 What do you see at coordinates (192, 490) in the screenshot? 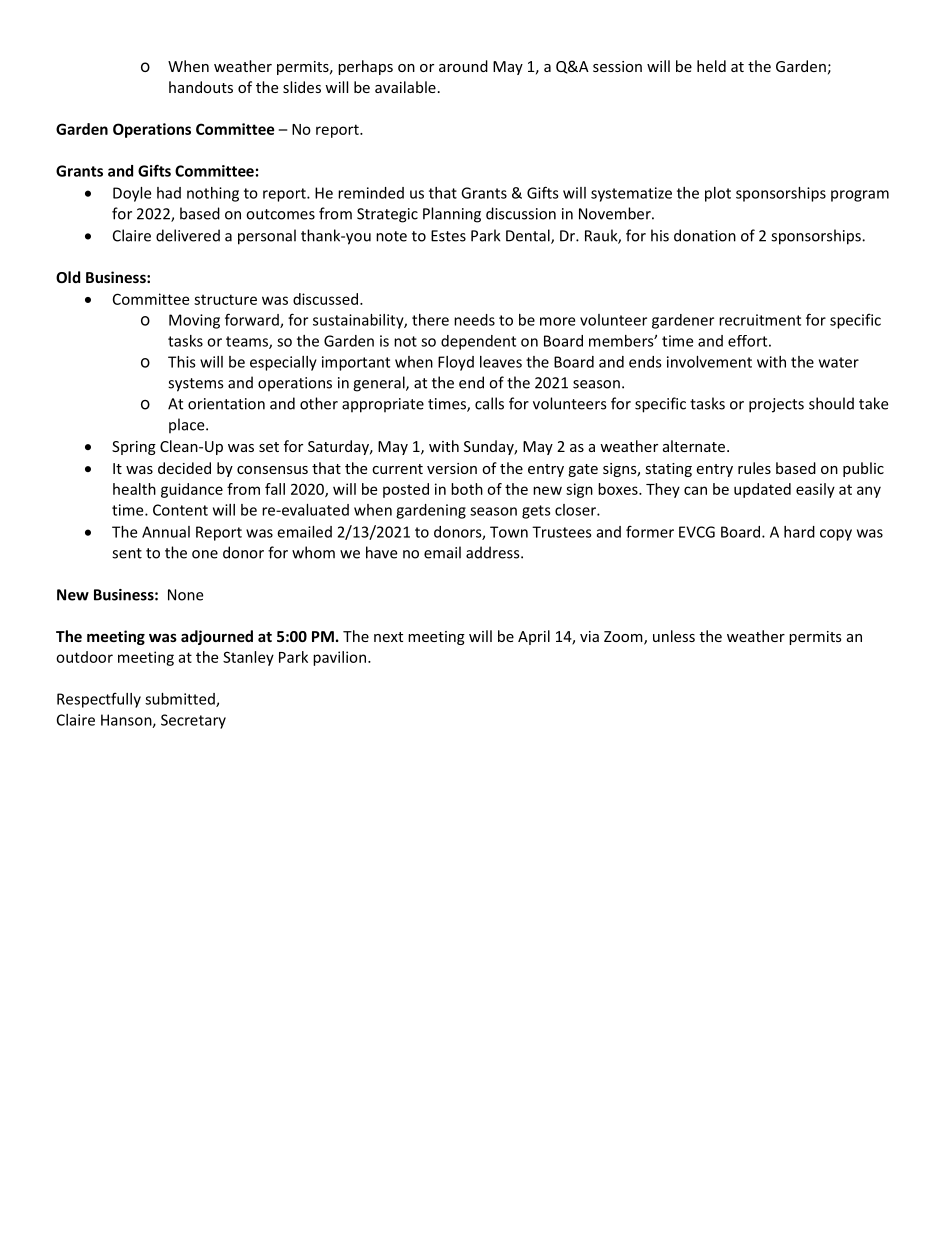
I see `guidance` at bounding box center [192, 490].
